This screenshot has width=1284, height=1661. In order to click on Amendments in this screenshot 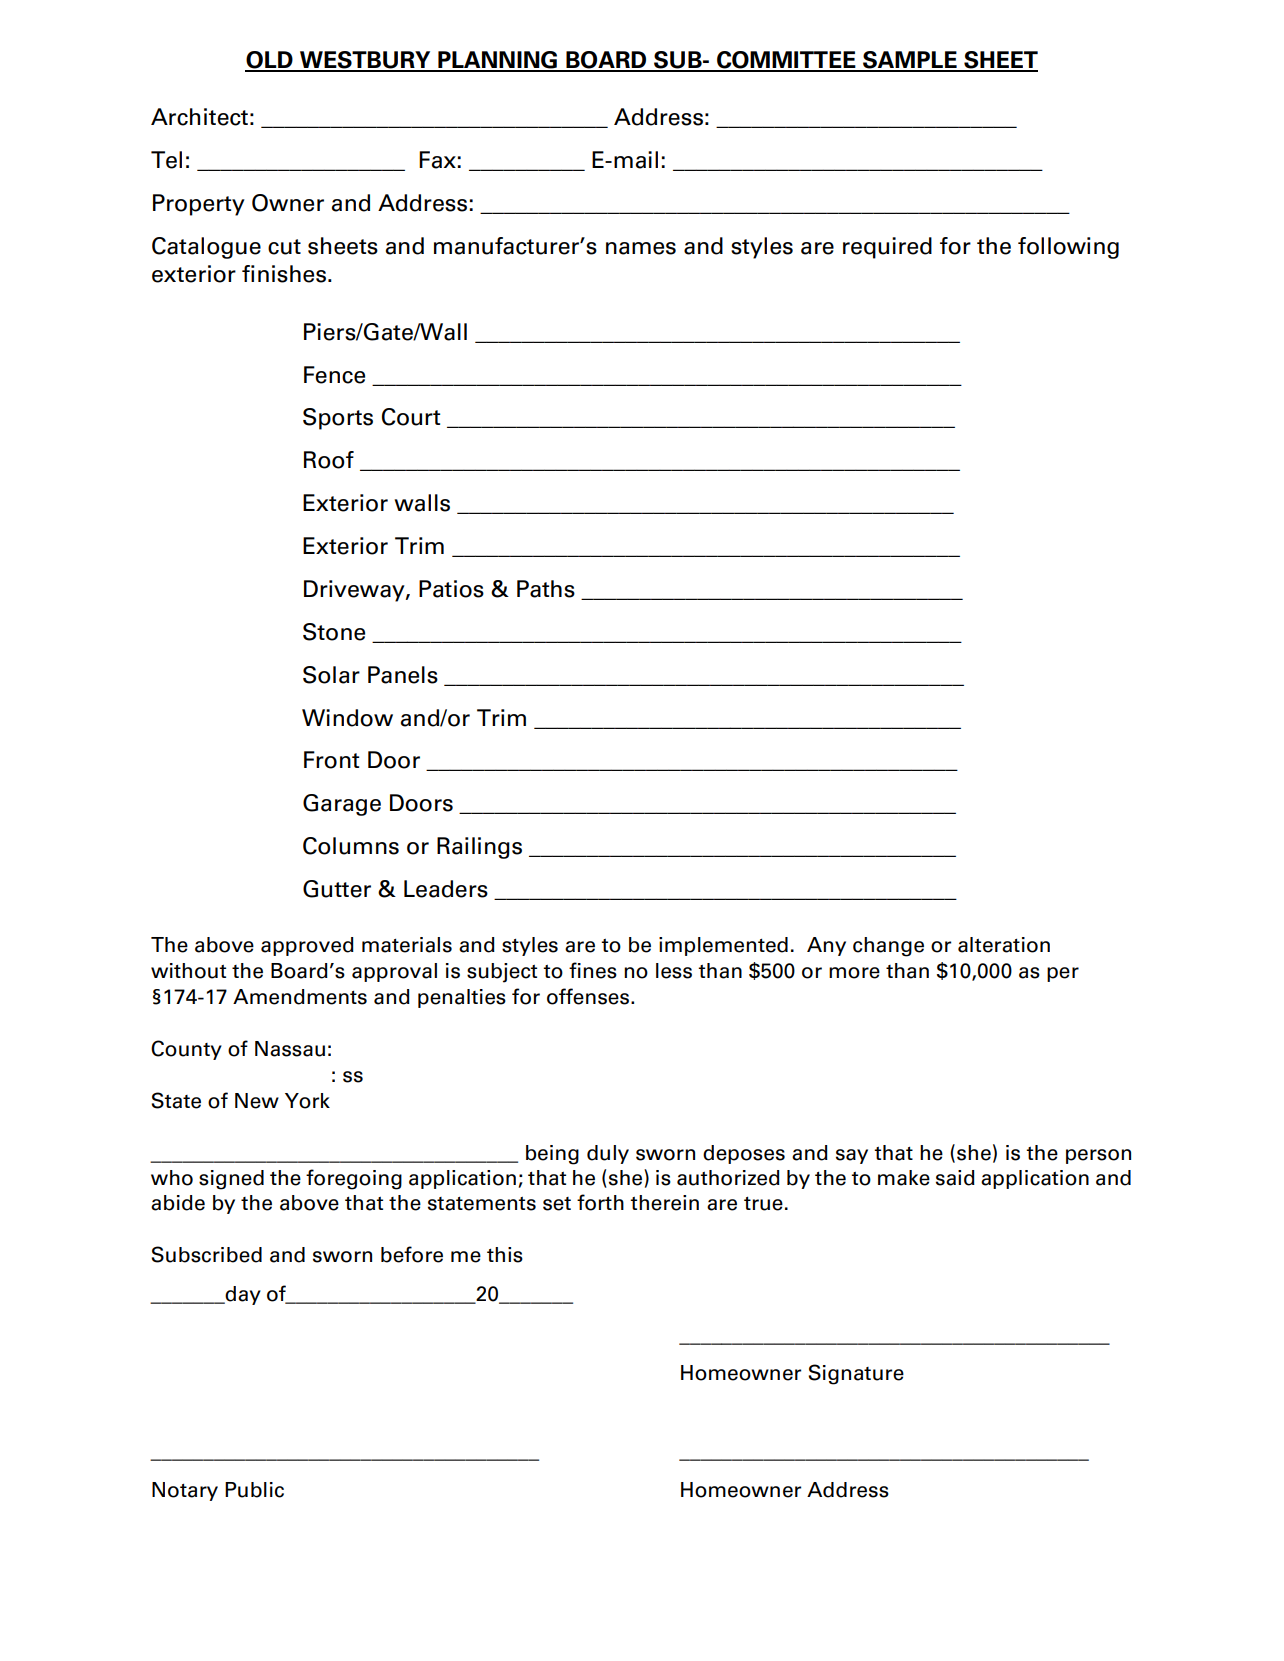, I will do `click(300, 997)`.
